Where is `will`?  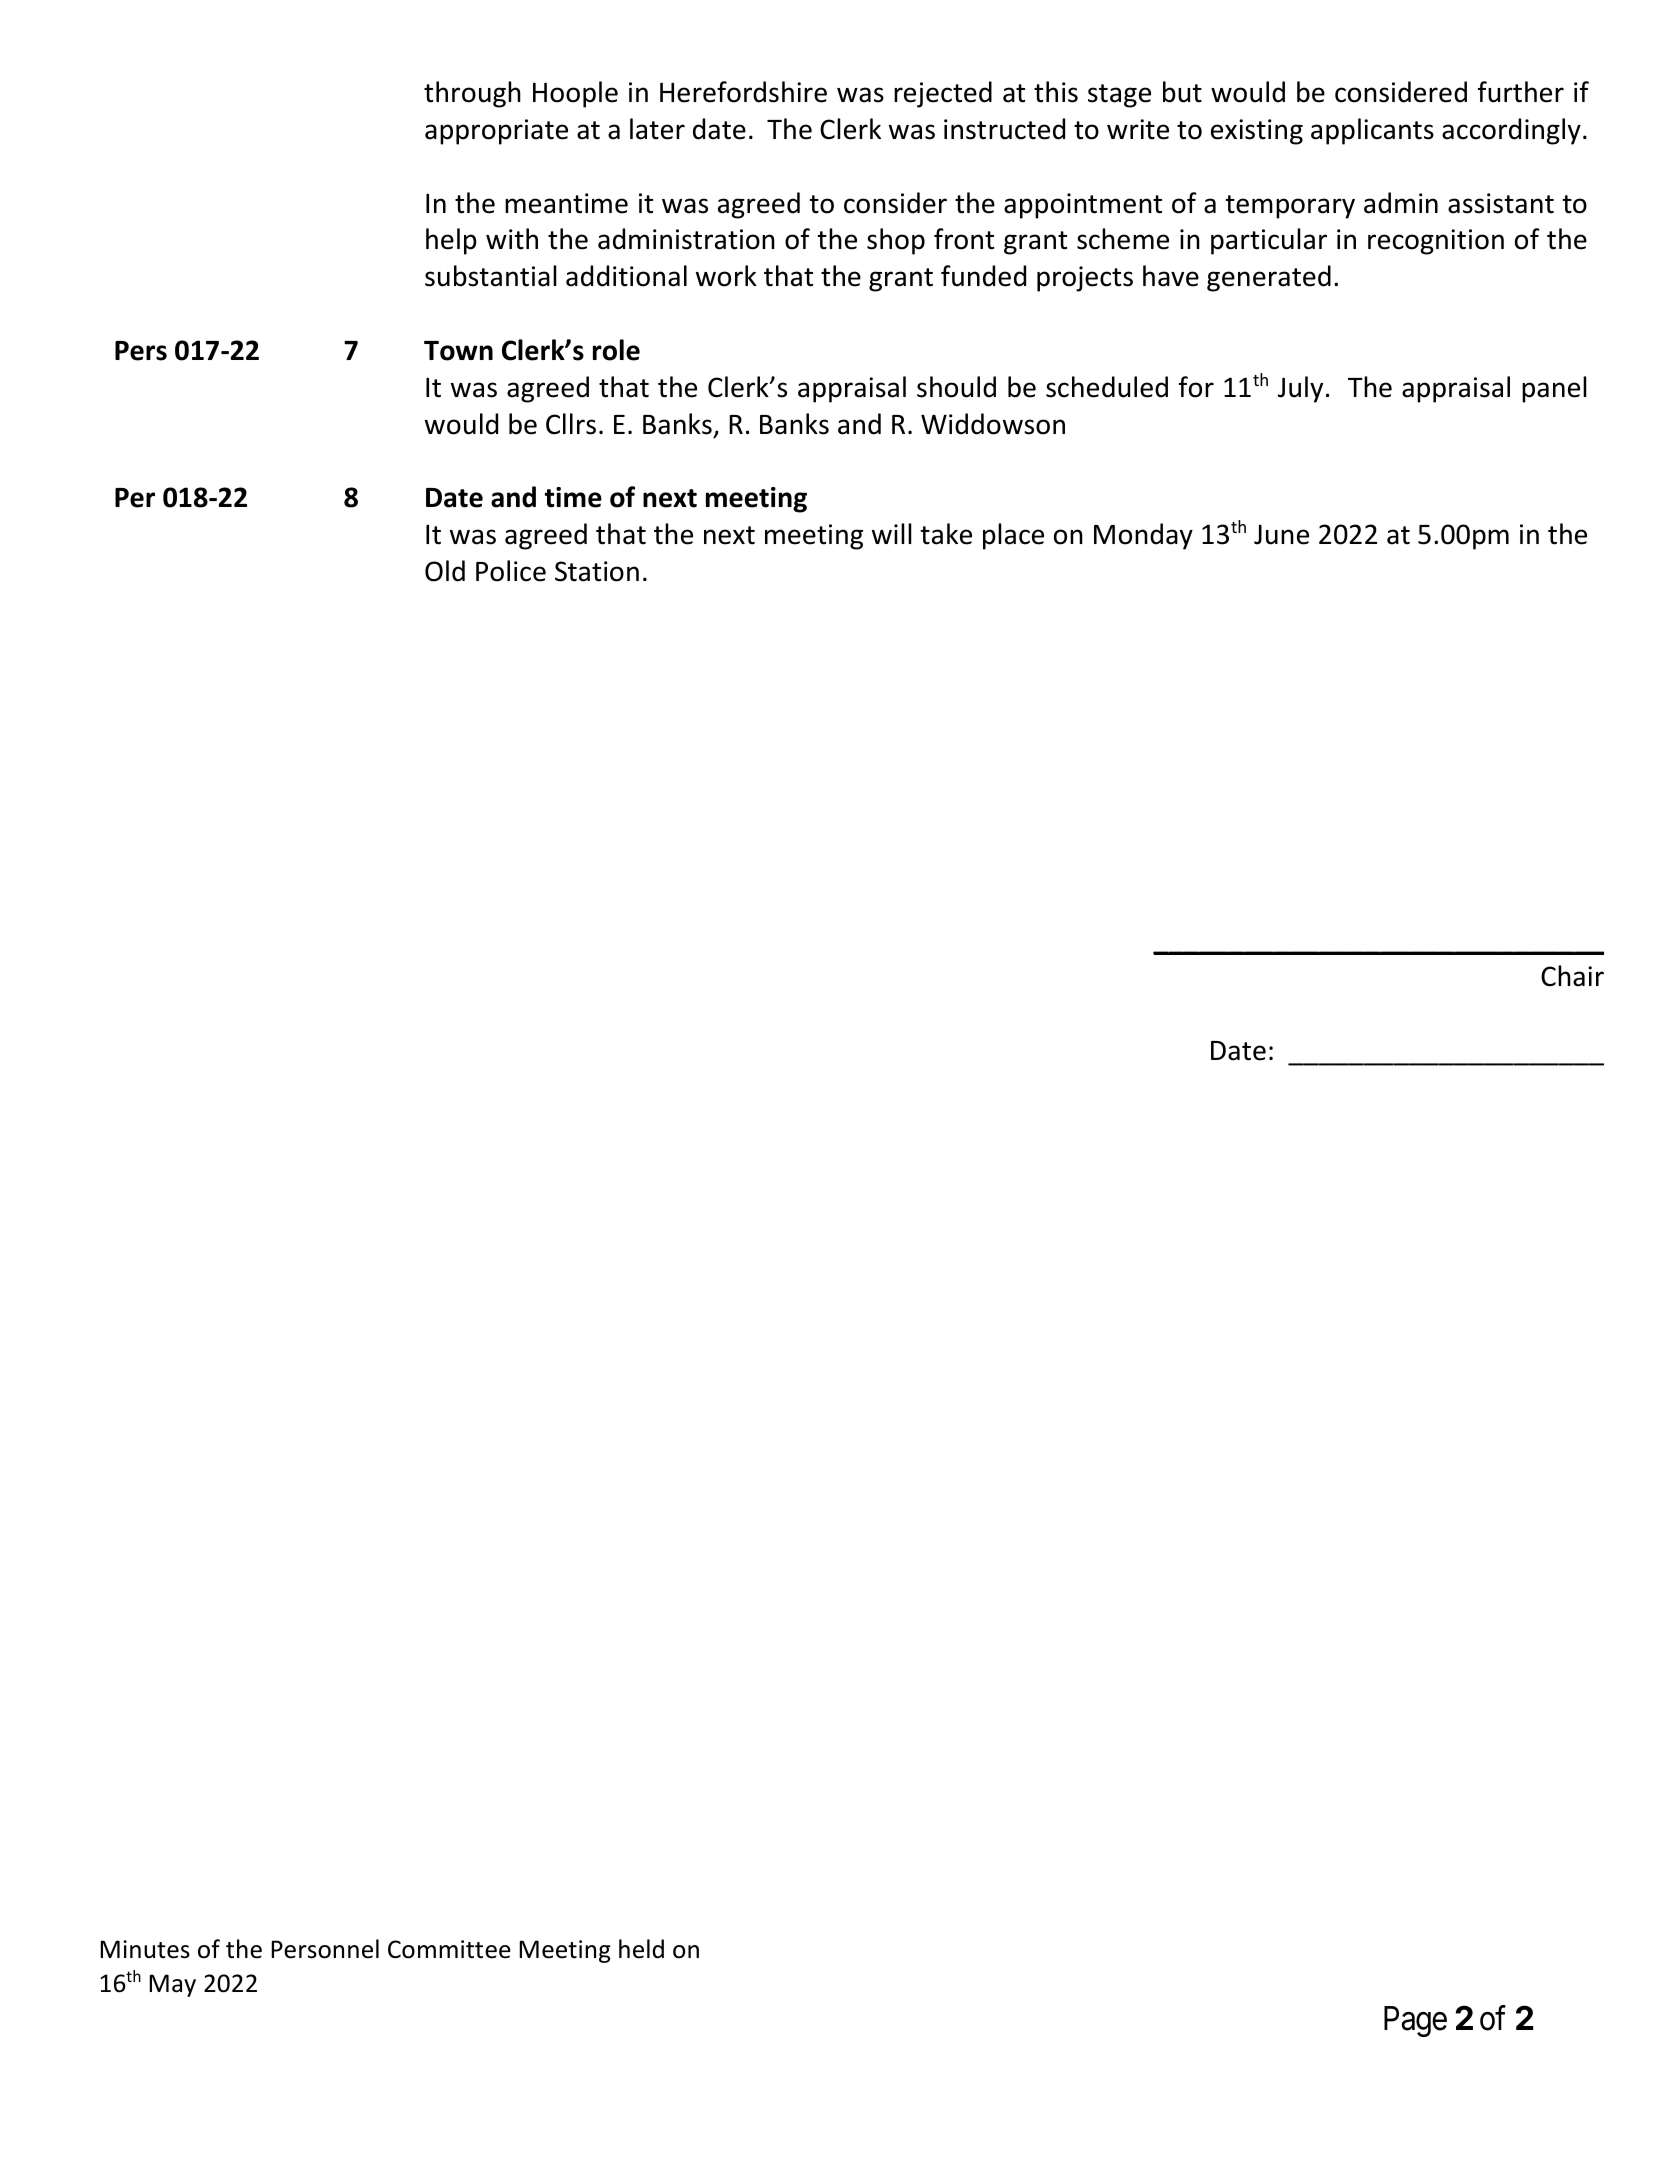
will is located at coordinates (892, 533).
